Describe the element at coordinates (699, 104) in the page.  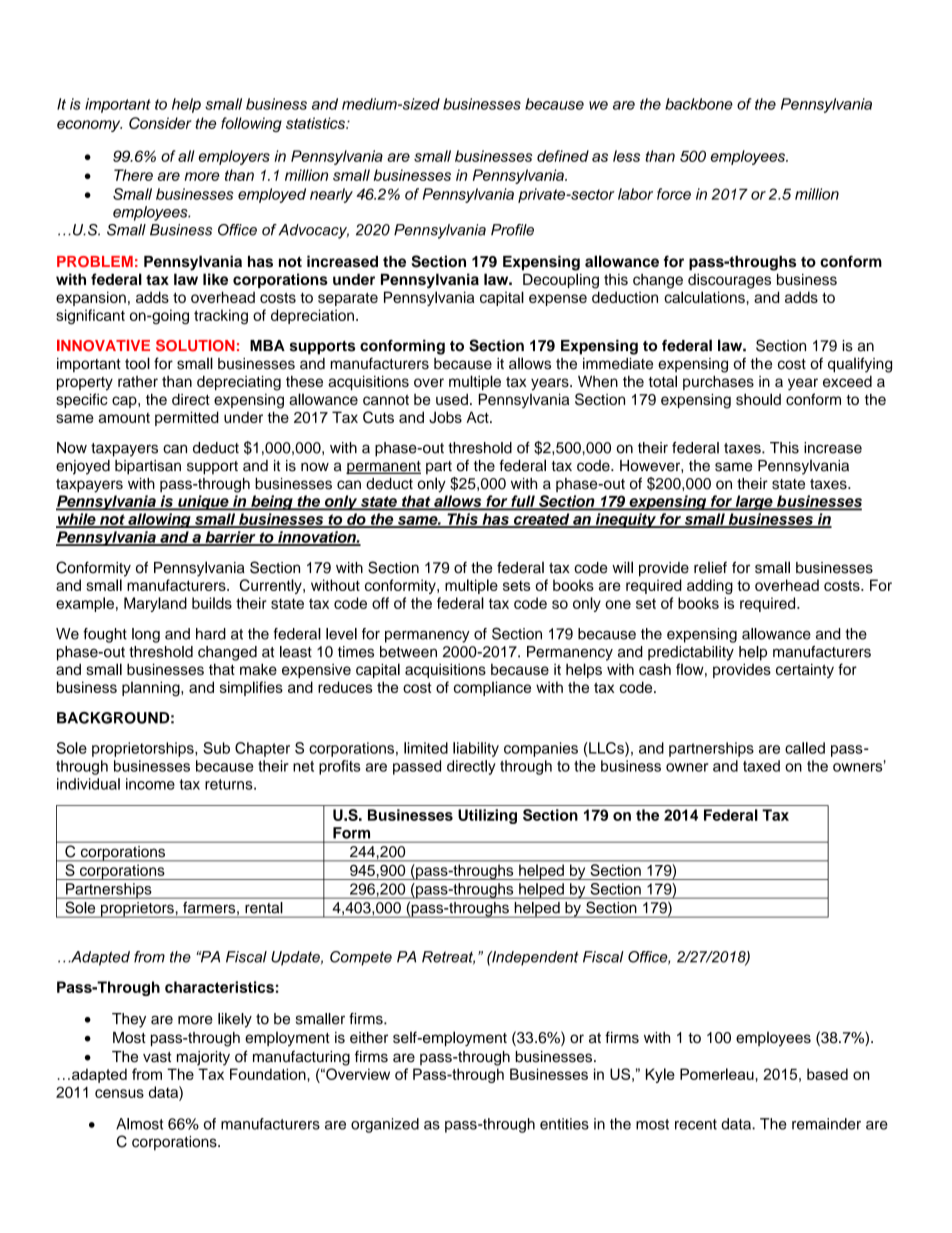
I see `backbone` at that location.
